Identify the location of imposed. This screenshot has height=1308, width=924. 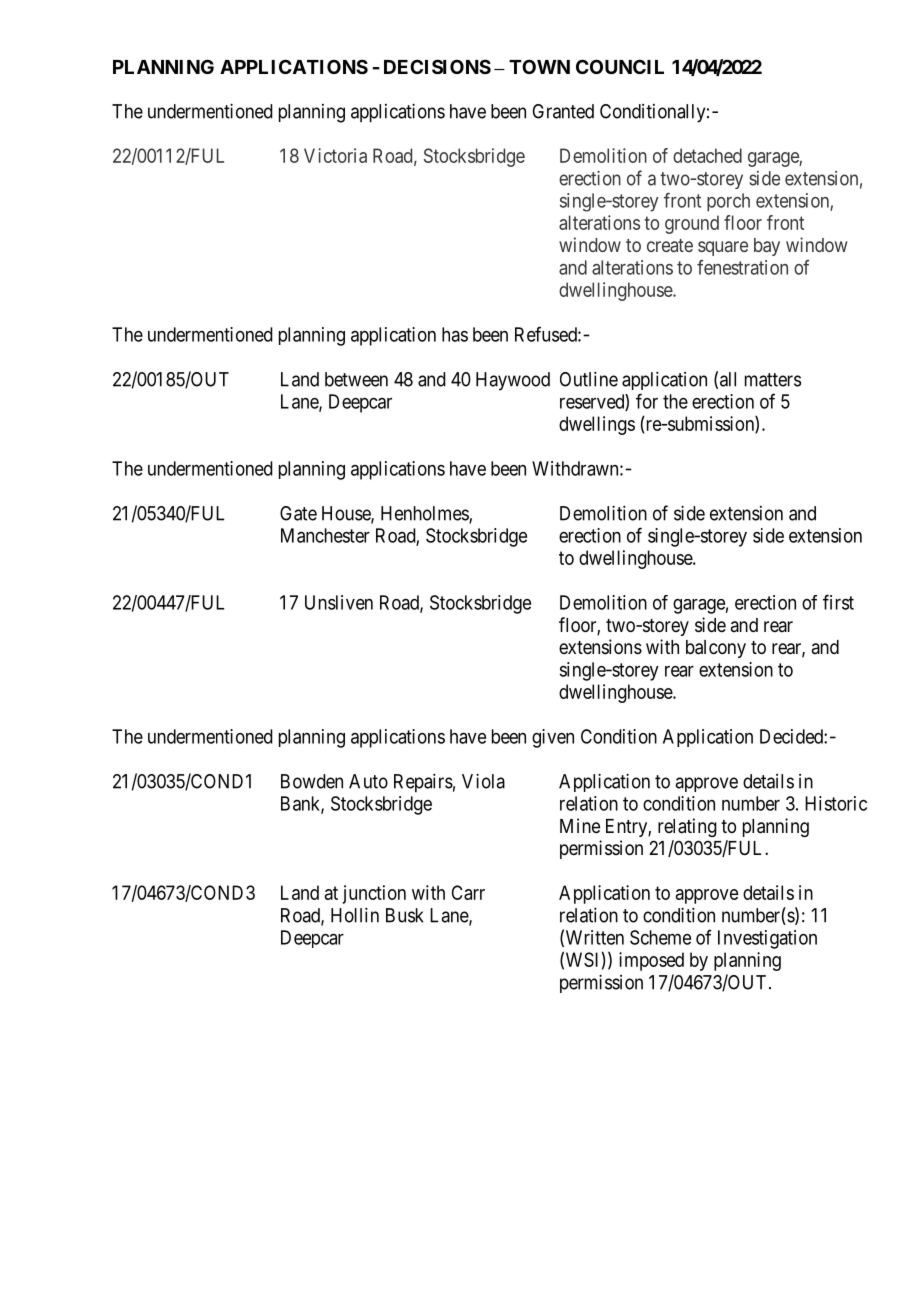
(651, 961).
